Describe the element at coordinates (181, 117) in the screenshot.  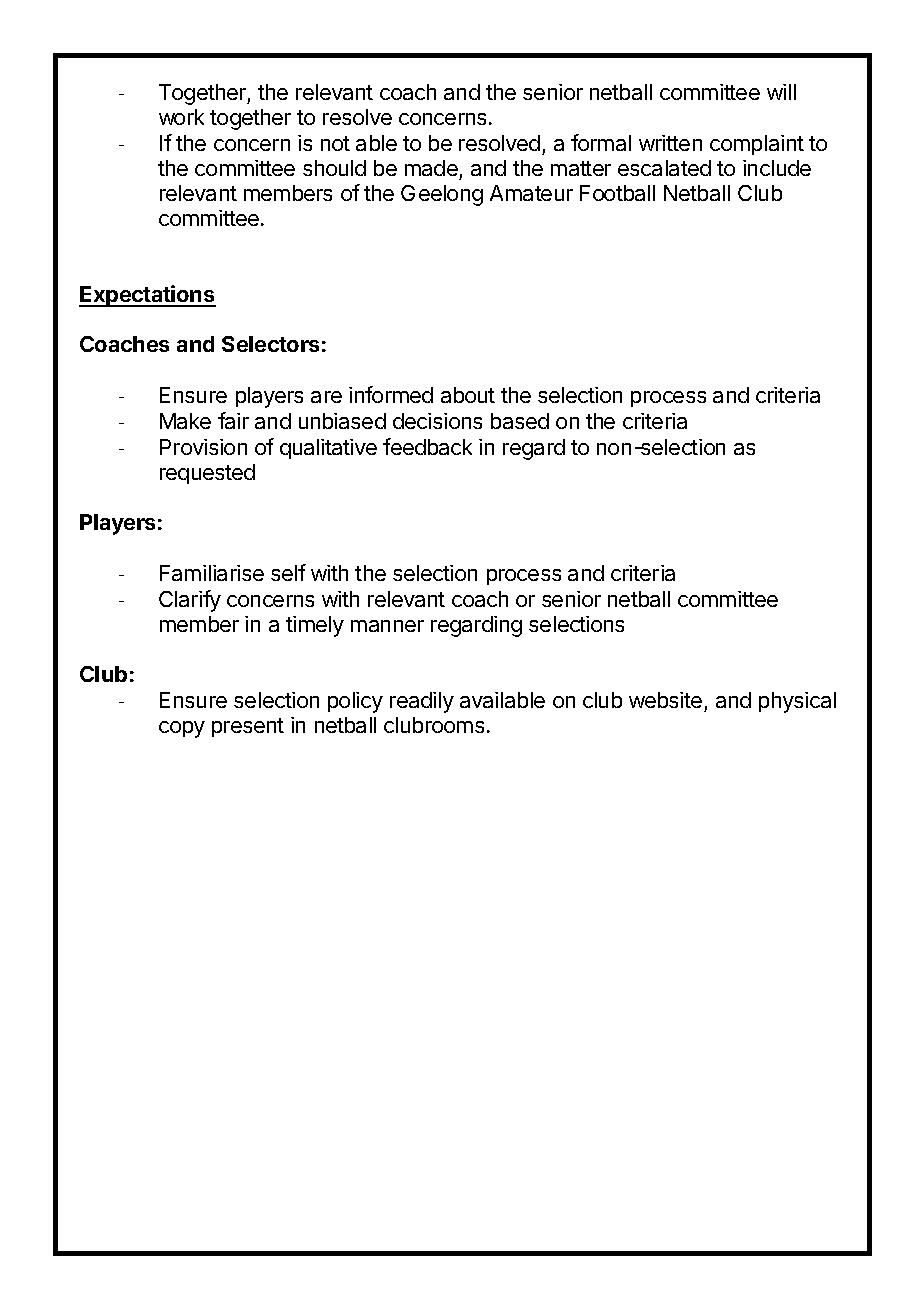
I see `work` at that location.
